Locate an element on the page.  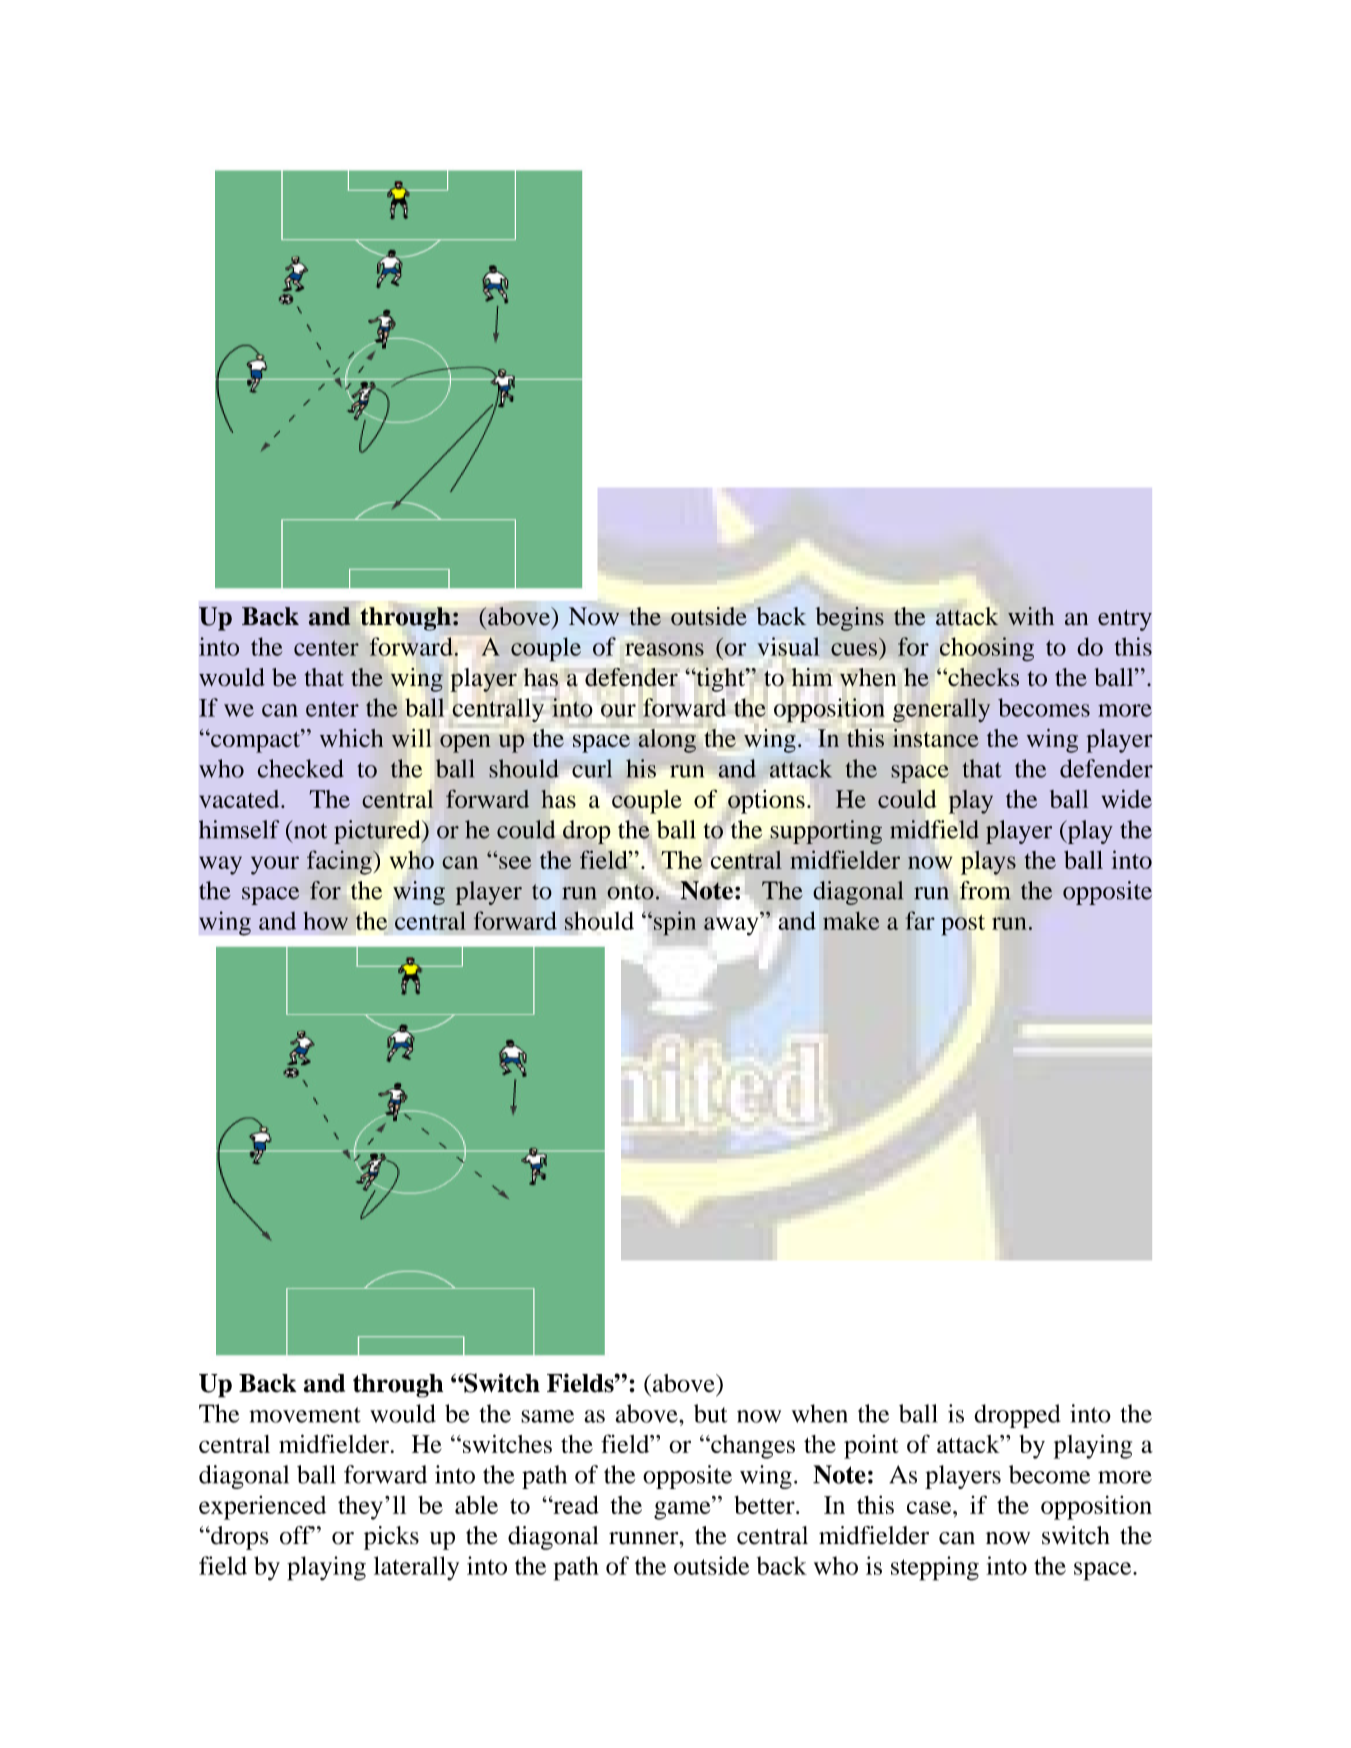
away is located at coordinates (731, 926).
